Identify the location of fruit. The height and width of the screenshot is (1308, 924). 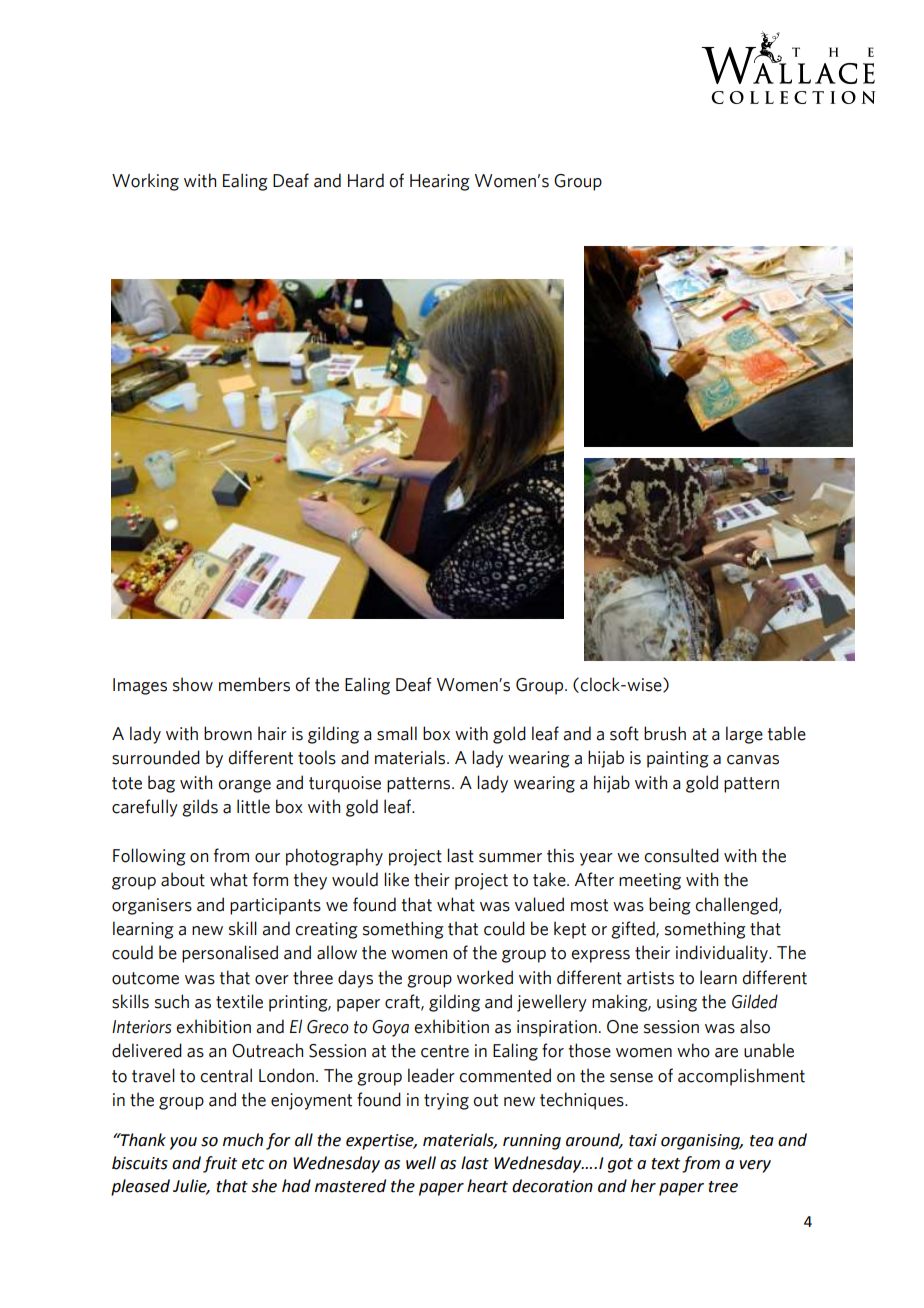
(220, 1164).
